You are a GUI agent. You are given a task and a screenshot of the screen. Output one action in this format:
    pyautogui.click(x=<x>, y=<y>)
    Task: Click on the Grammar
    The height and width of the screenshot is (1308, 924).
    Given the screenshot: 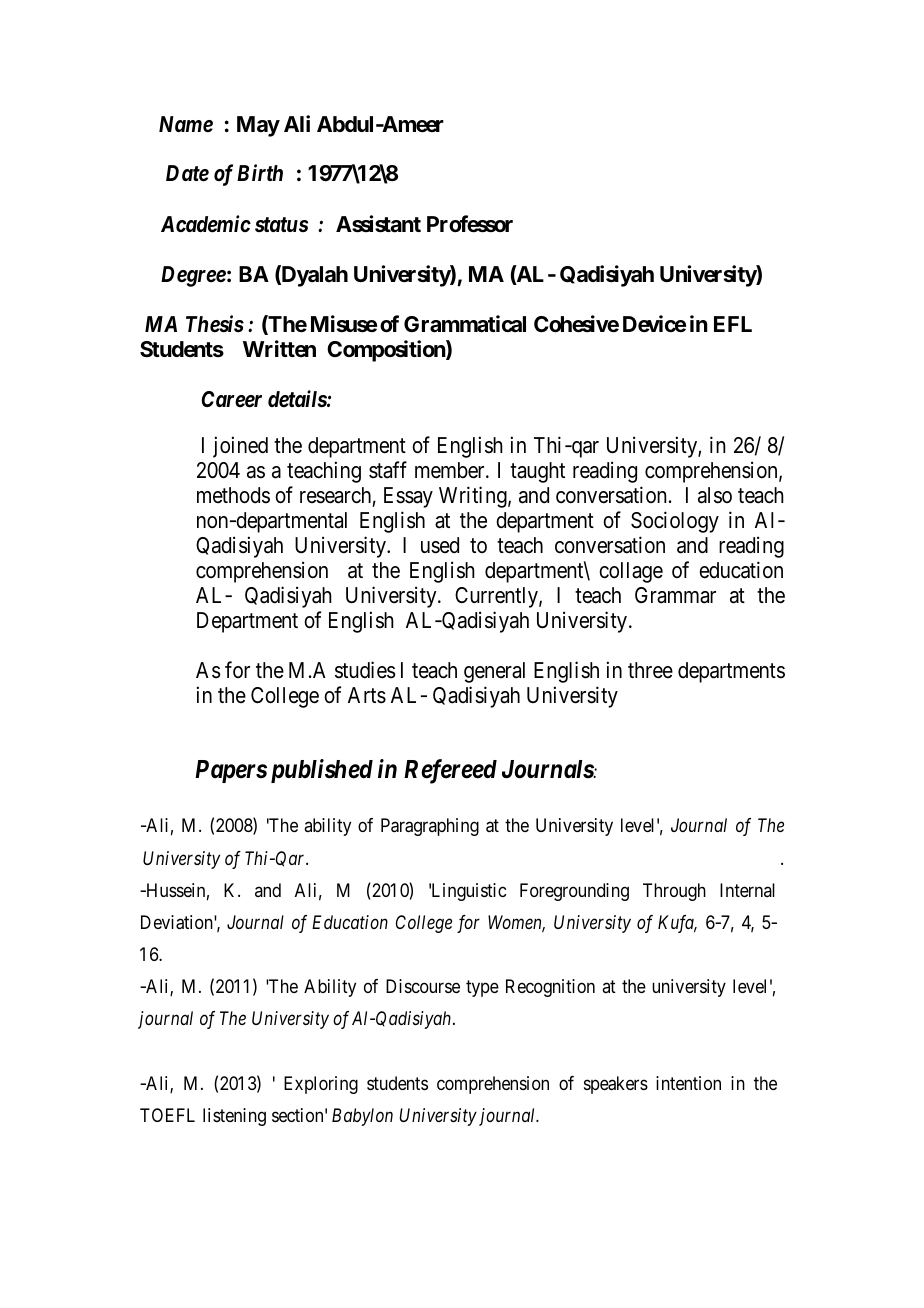 What is the action you would take?
    pyautogui.click(x=675, y=595)
